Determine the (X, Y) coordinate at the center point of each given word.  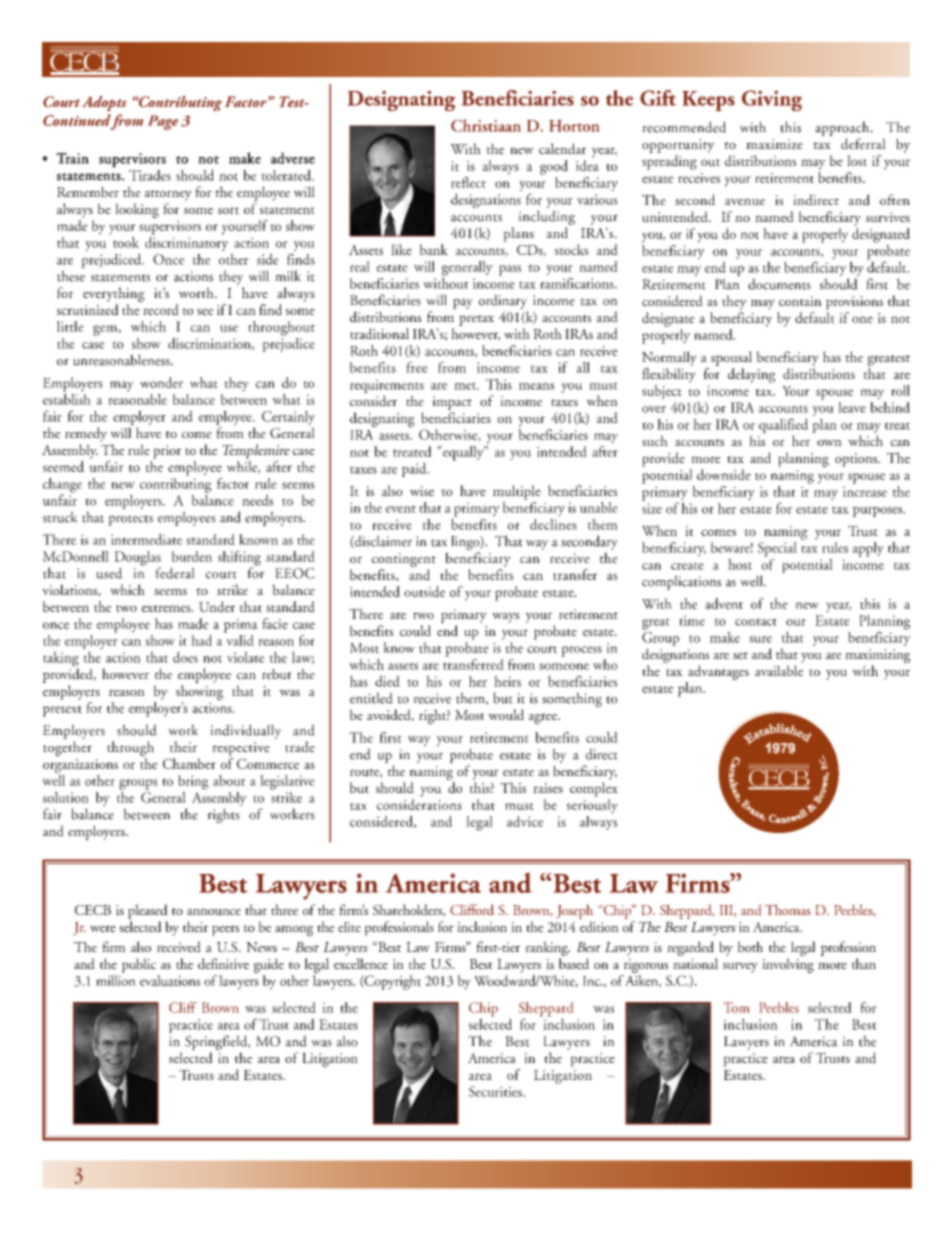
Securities (496, 1091)
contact (756, 622)
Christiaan (486, 125)
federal (175, 573)
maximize (774, 144)
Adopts (104, 103)
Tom (736, 1007)
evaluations (170, 980)
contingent (404, 560)
